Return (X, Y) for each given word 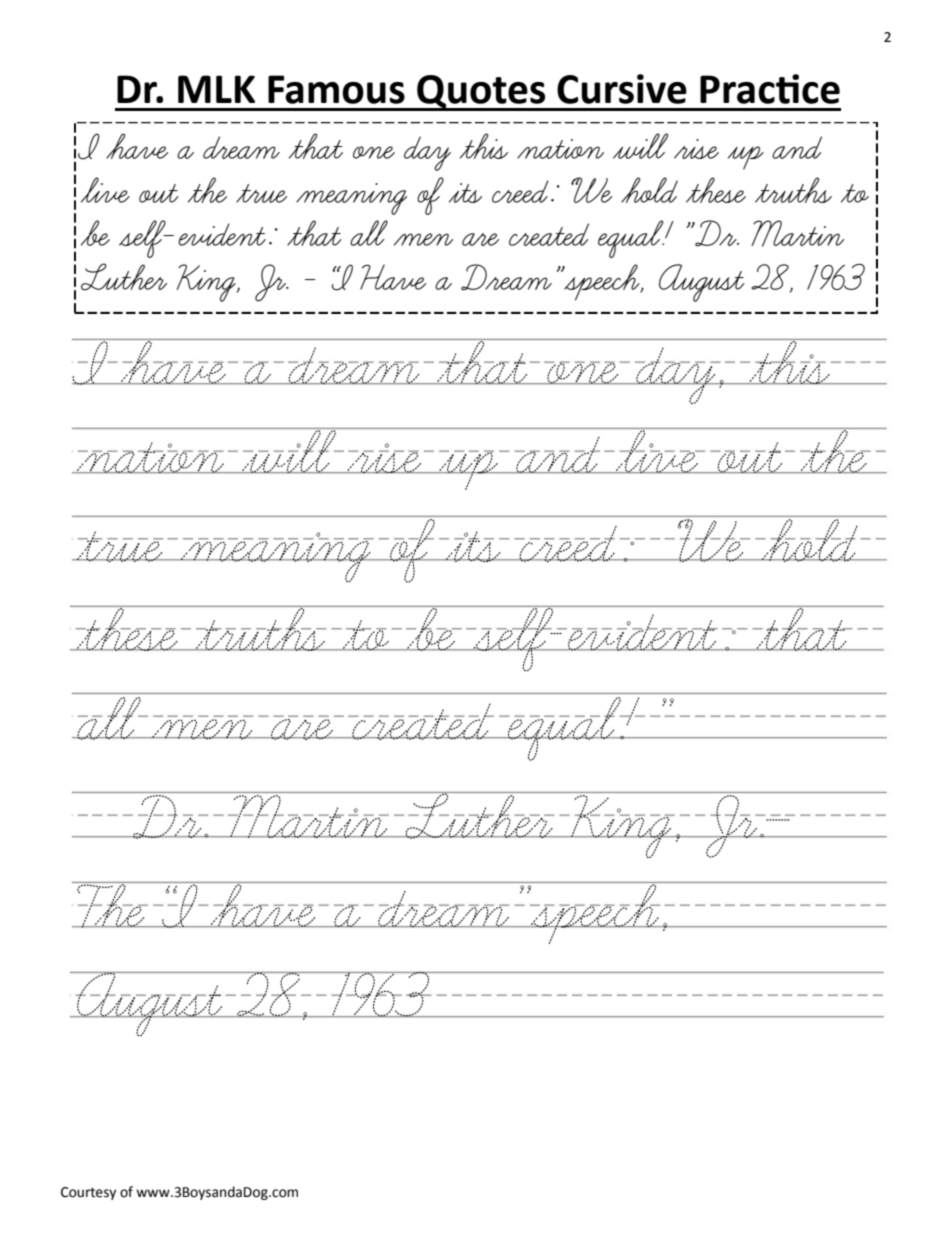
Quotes (481, 92)
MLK (216, 89)
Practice (770, 89)
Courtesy (88, 1193)
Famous (336, 89)
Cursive (622, 89)
